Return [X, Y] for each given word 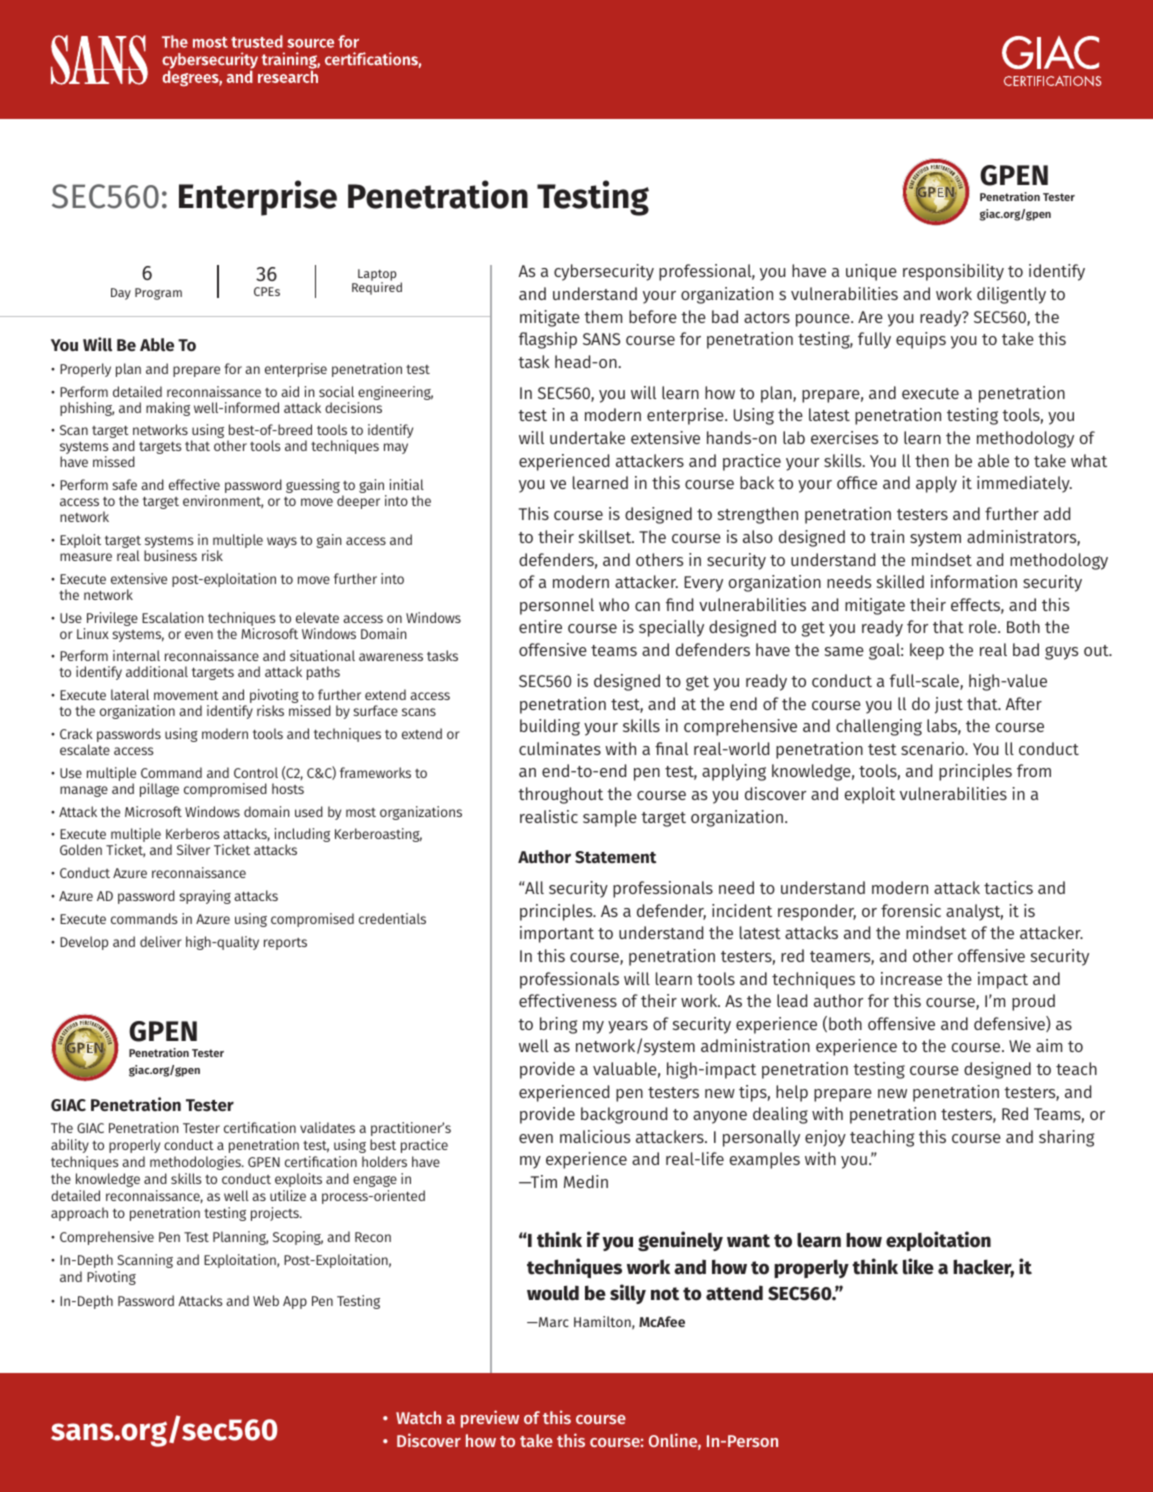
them [603, 316]
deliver [161, 941]
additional [157, 671]
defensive [1010, 1024]
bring [558, 1025]
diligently [1011, 295]
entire [540, 626]
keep [927, 651]
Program [158, 294]
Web [266, 1300]
